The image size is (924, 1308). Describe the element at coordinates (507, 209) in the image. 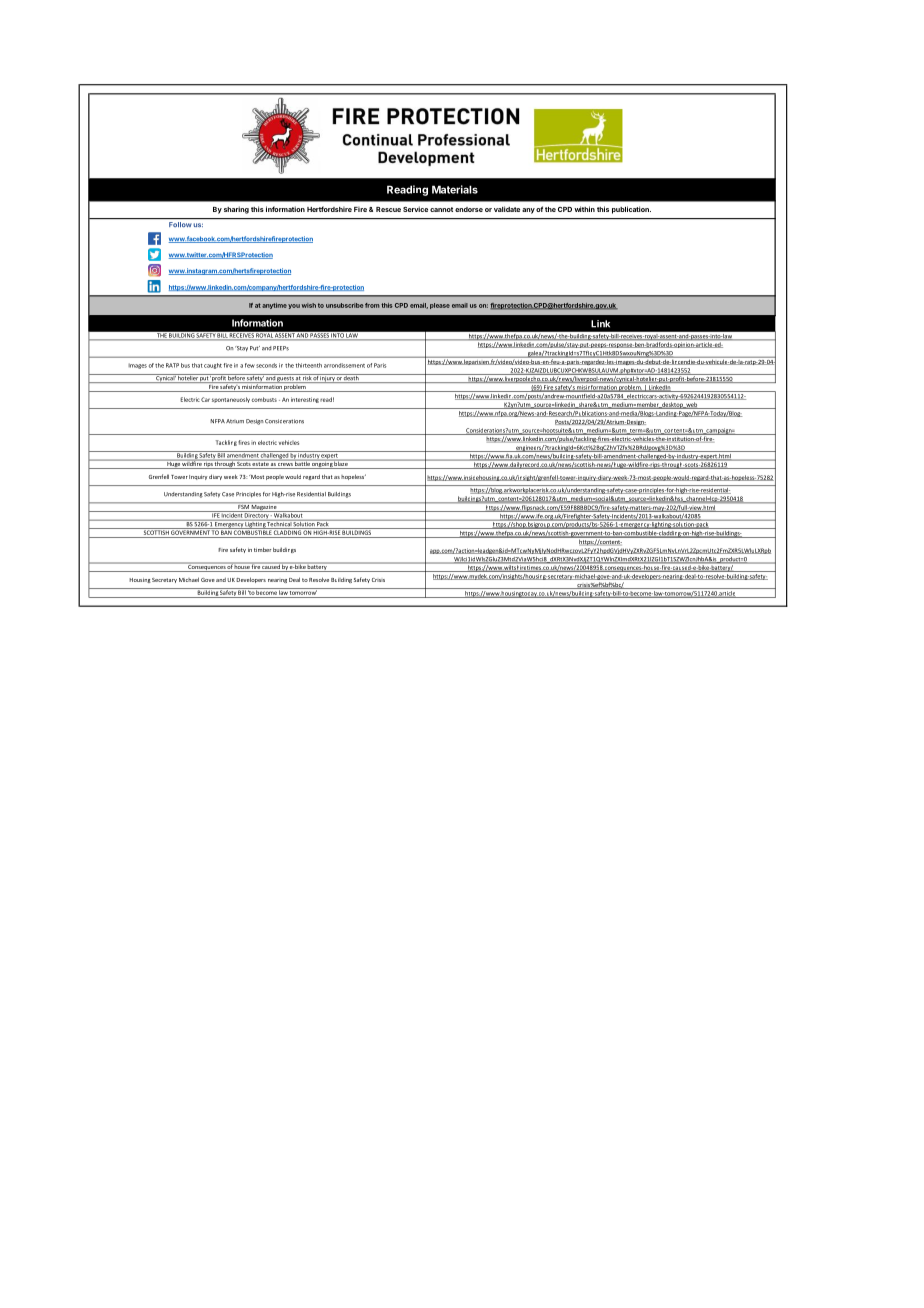

I see `validate` at that location.
